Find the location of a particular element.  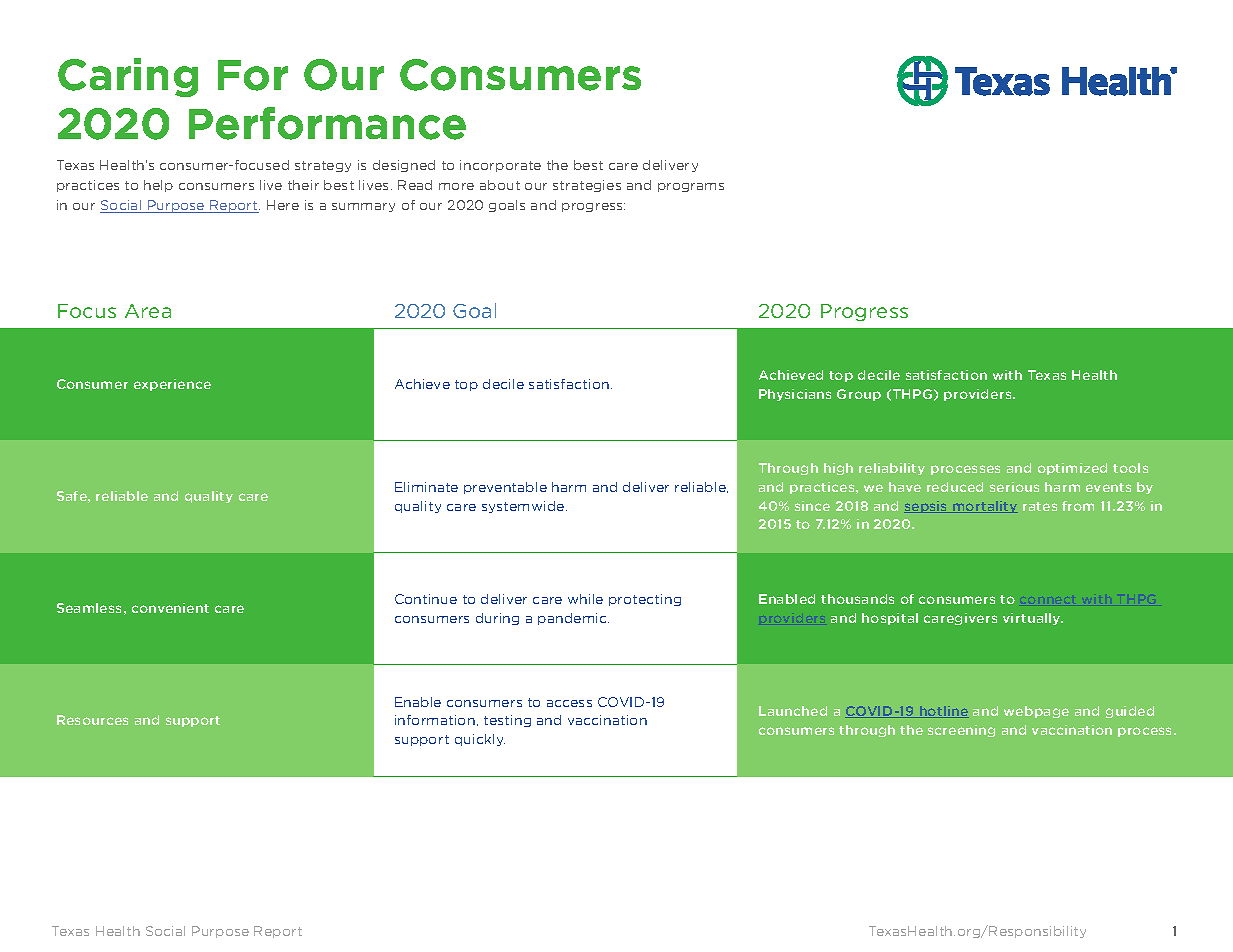

Here is located at coordinates (283, 205).
